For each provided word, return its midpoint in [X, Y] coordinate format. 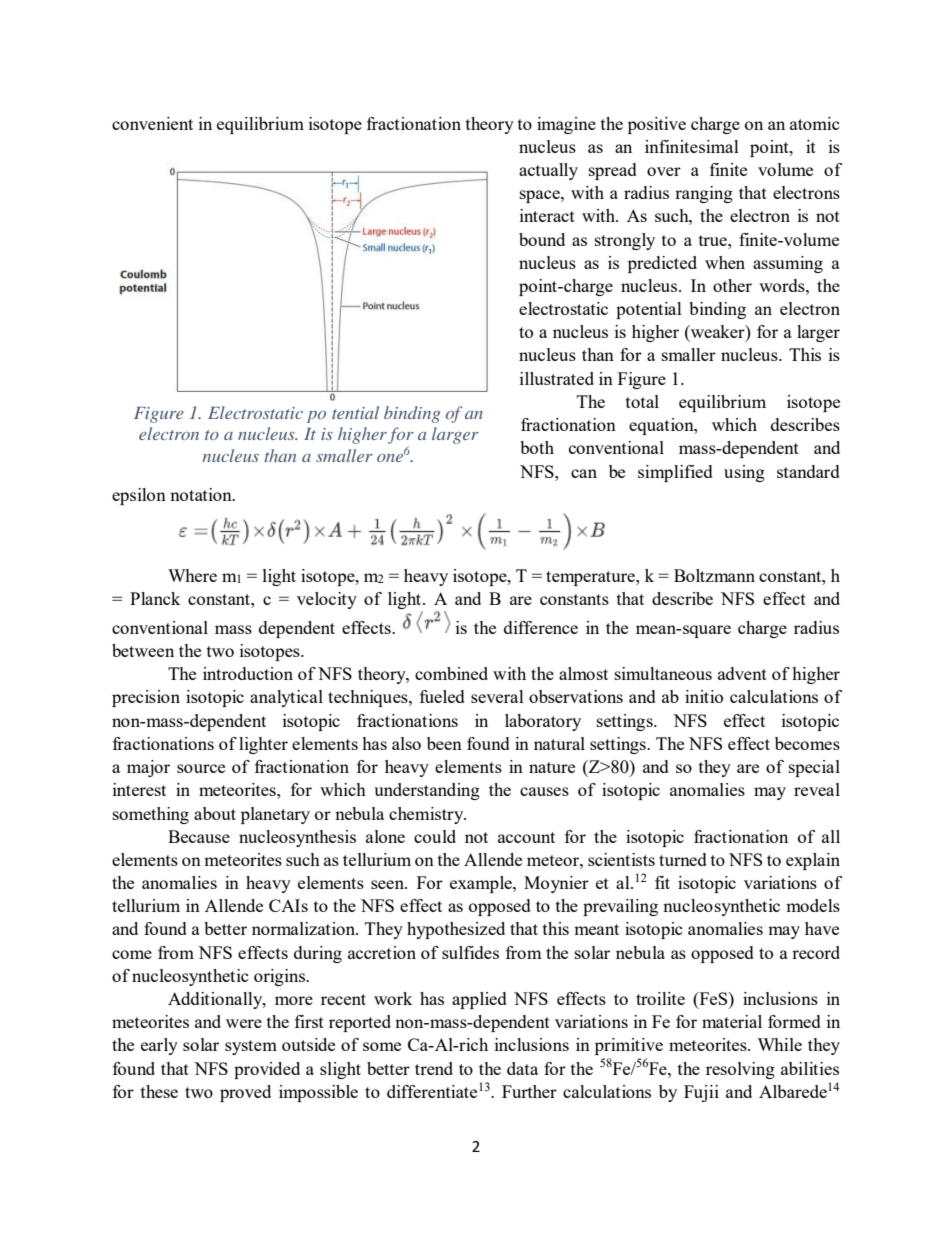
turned [683, 859]
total [642, 401]
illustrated [557, 378]
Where [192, 575]
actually [548, 171]
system [251, 1047]
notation [202, 494]
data [522, 1068]
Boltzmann [714, 575]
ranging [704, 194]
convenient [152, 123]
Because [199, 836]
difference [541, 627]
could [435, 836]
